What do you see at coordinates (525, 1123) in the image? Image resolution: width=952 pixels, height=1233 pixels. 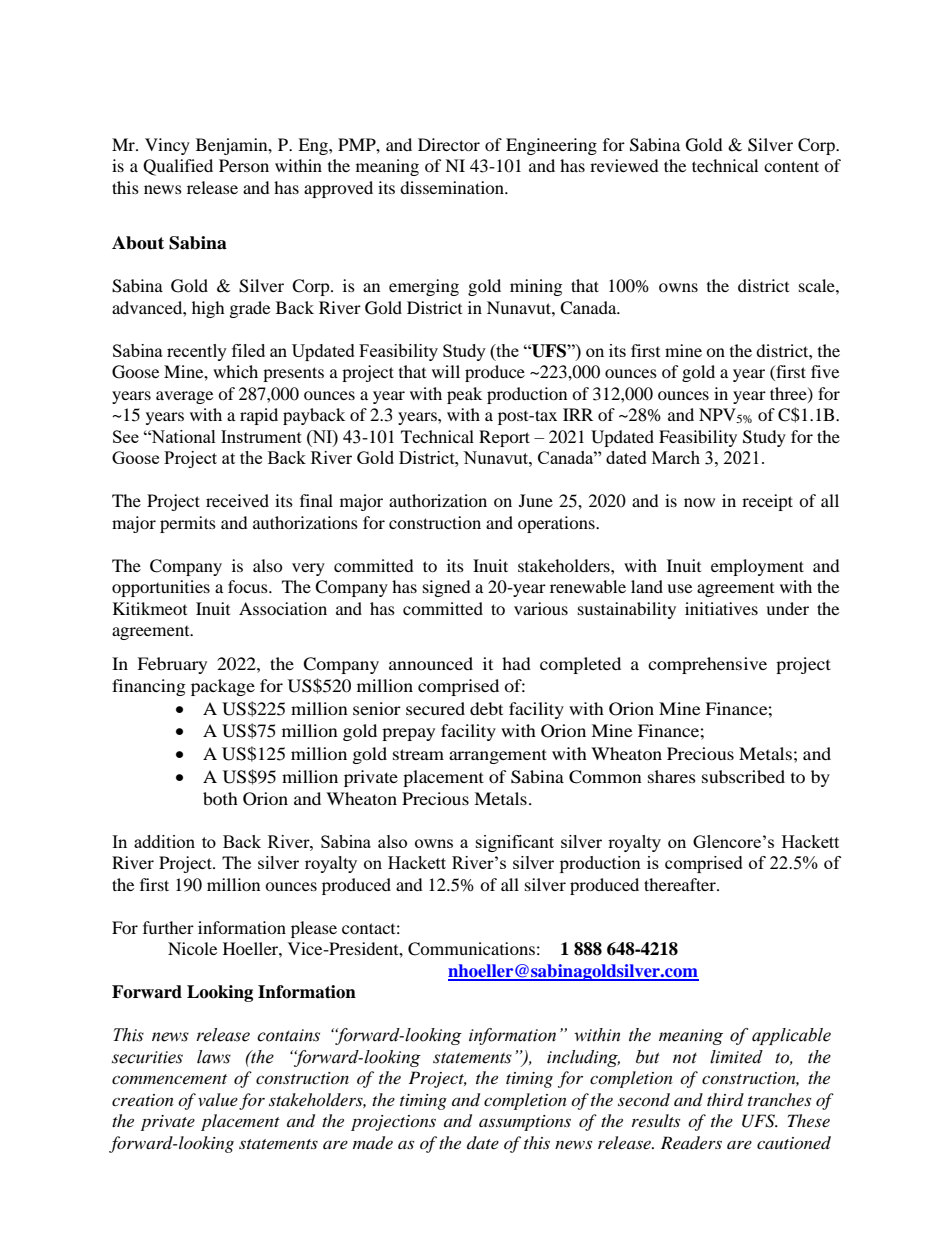 I see `assumptions` at bounding box center [525, 1123].
